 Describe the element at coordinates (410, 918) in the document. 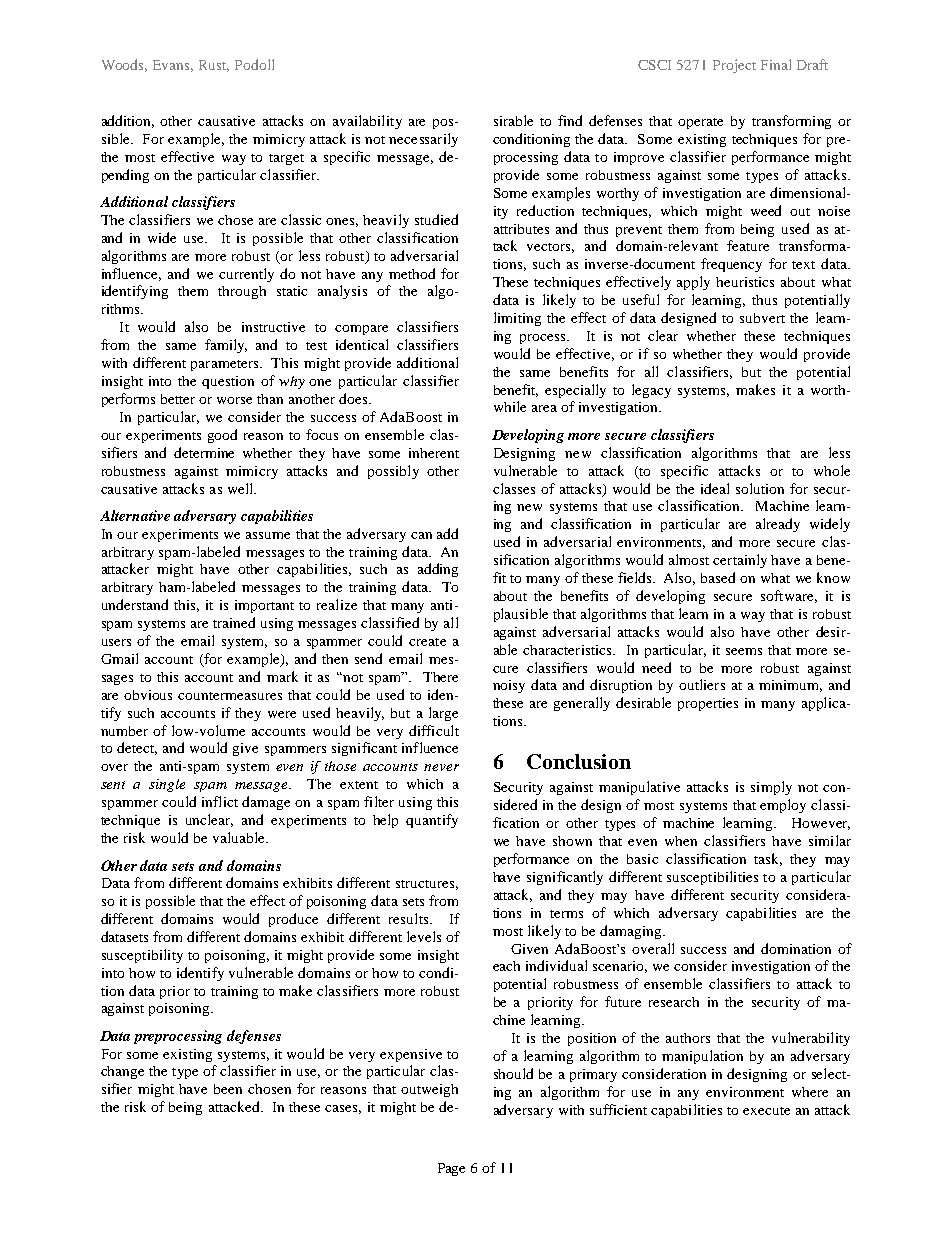

I see `results` at that location.
